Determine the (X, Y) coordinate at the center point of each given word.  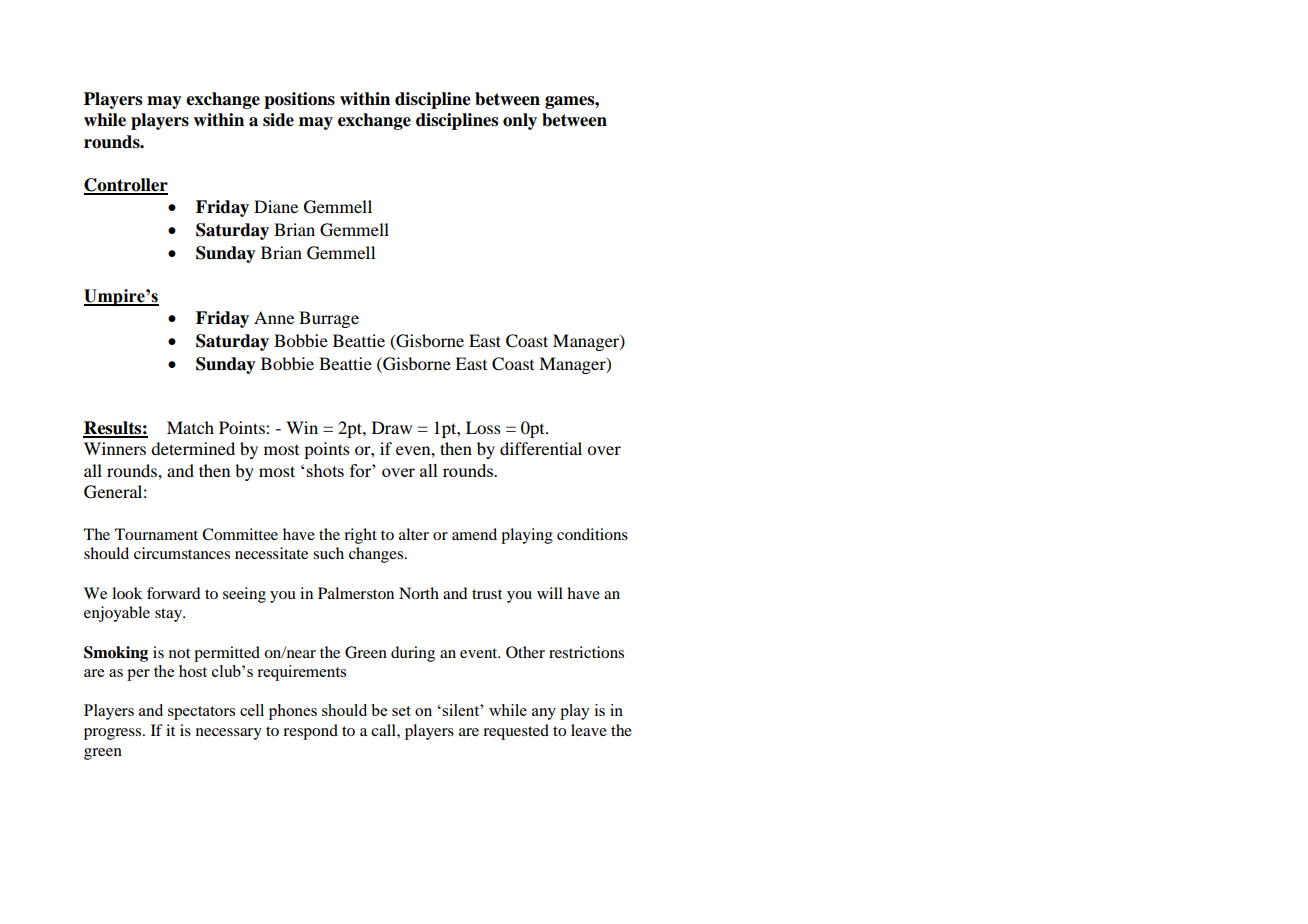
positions (299, 100)
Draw (392, 427)
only (520, 121)
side (278, 120)
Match (190, 427)
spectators (201, 713)
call (384, 730)
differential (541, 448)
